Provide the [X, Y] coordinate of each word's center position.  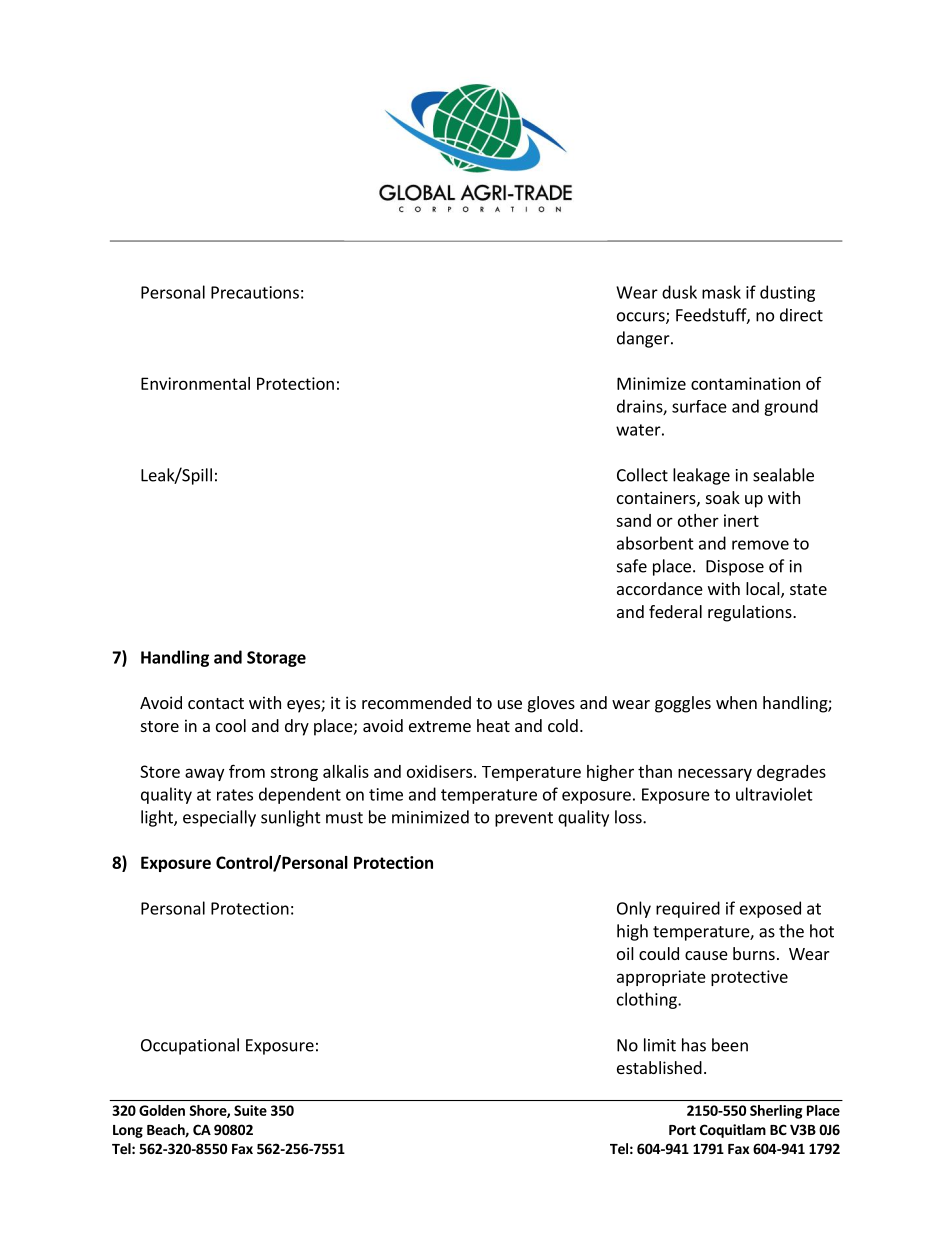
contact [216, 703]
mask [721, 292]
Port [682, 1130]
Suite [250, 1110]
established [659, 1067]
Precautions [255, 292]
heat [493, 725]
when [736, 702]
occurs [642, 318]
